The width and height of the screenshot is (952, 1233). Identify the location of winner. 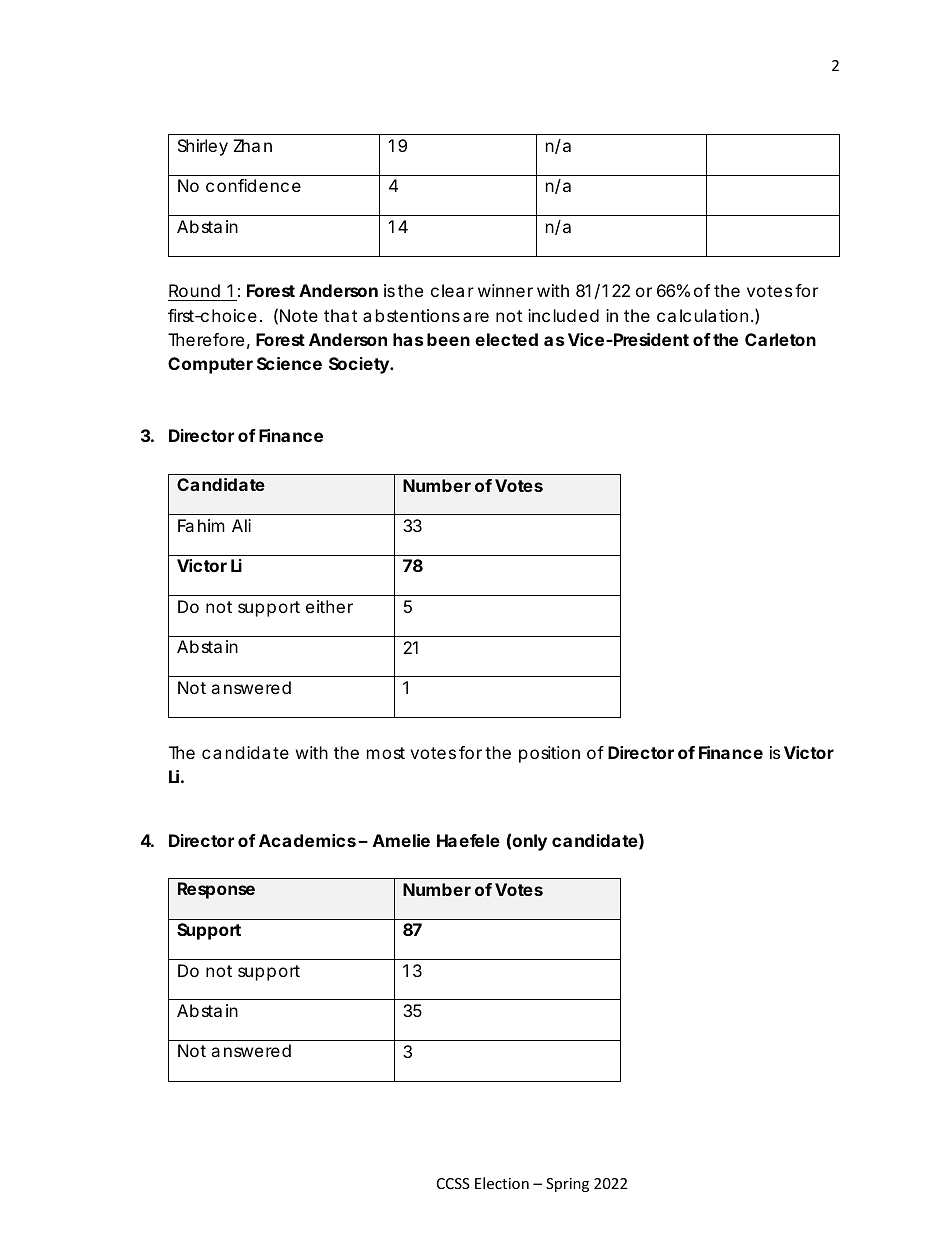
(505, 290).
